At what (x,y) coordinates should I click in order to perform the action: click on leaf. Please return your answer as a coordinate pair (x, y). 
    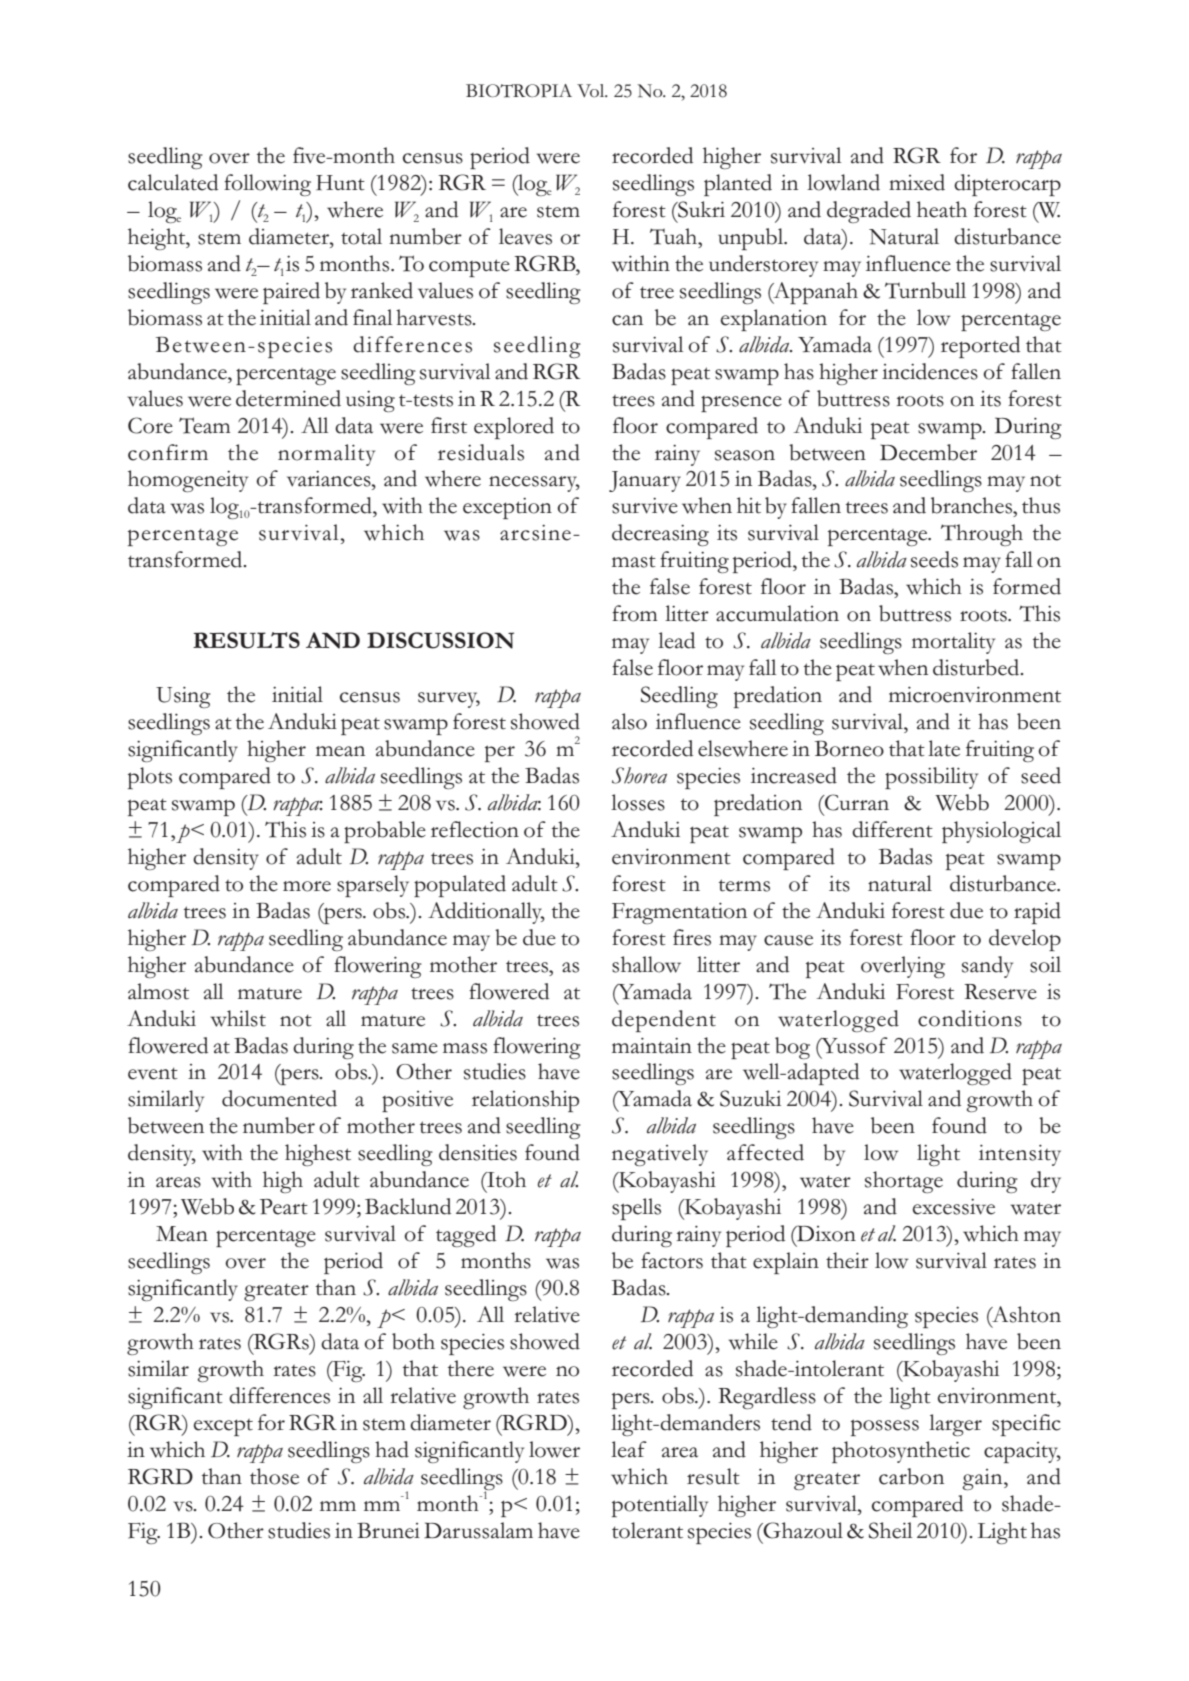
    Looking at the image, I should click on (629, 1449).
